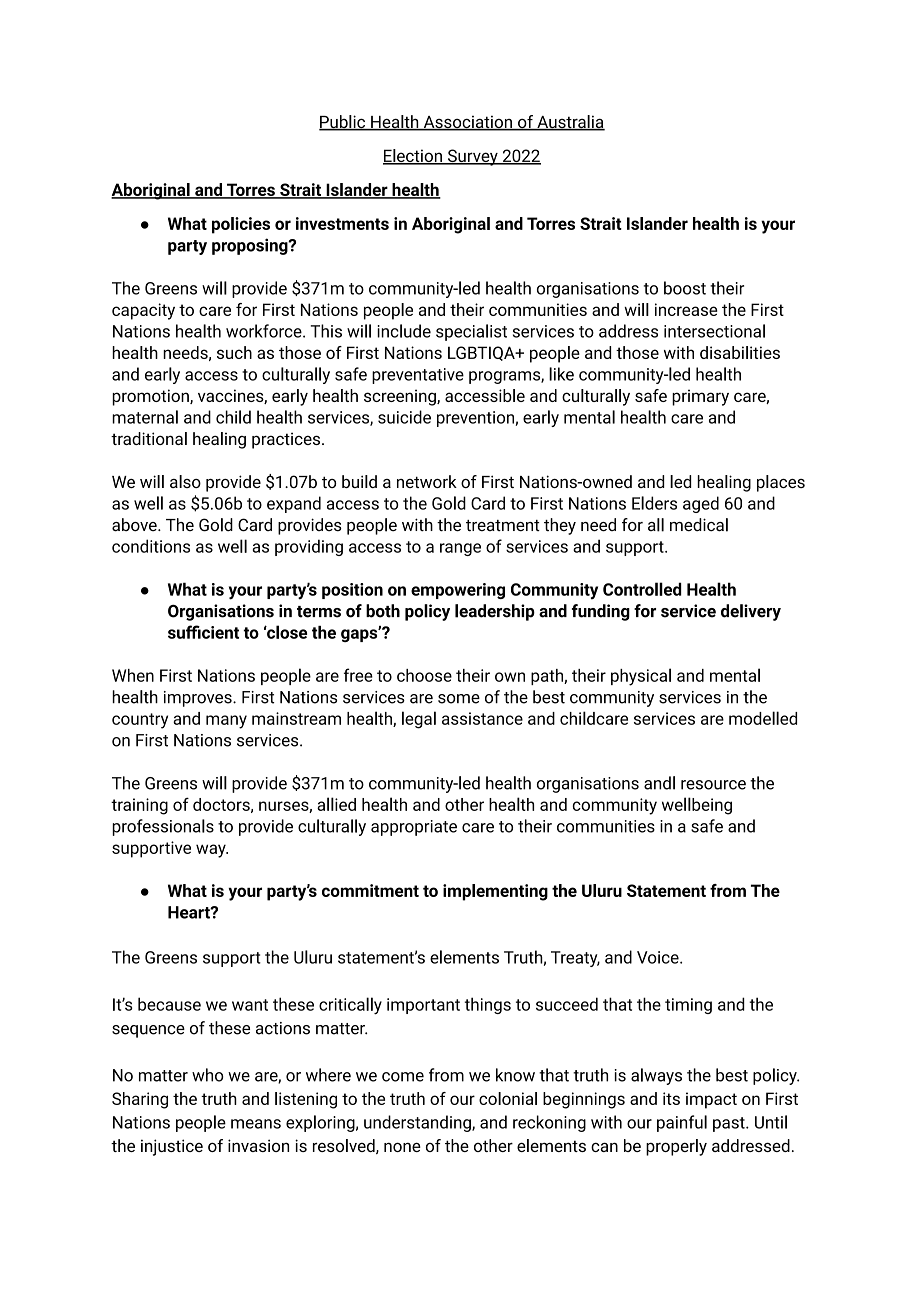 The width and height of the screenshot is (924, 1307). Describe the element at coordinates (751, 612) in the screenshot. I see `delivery` at that location.
